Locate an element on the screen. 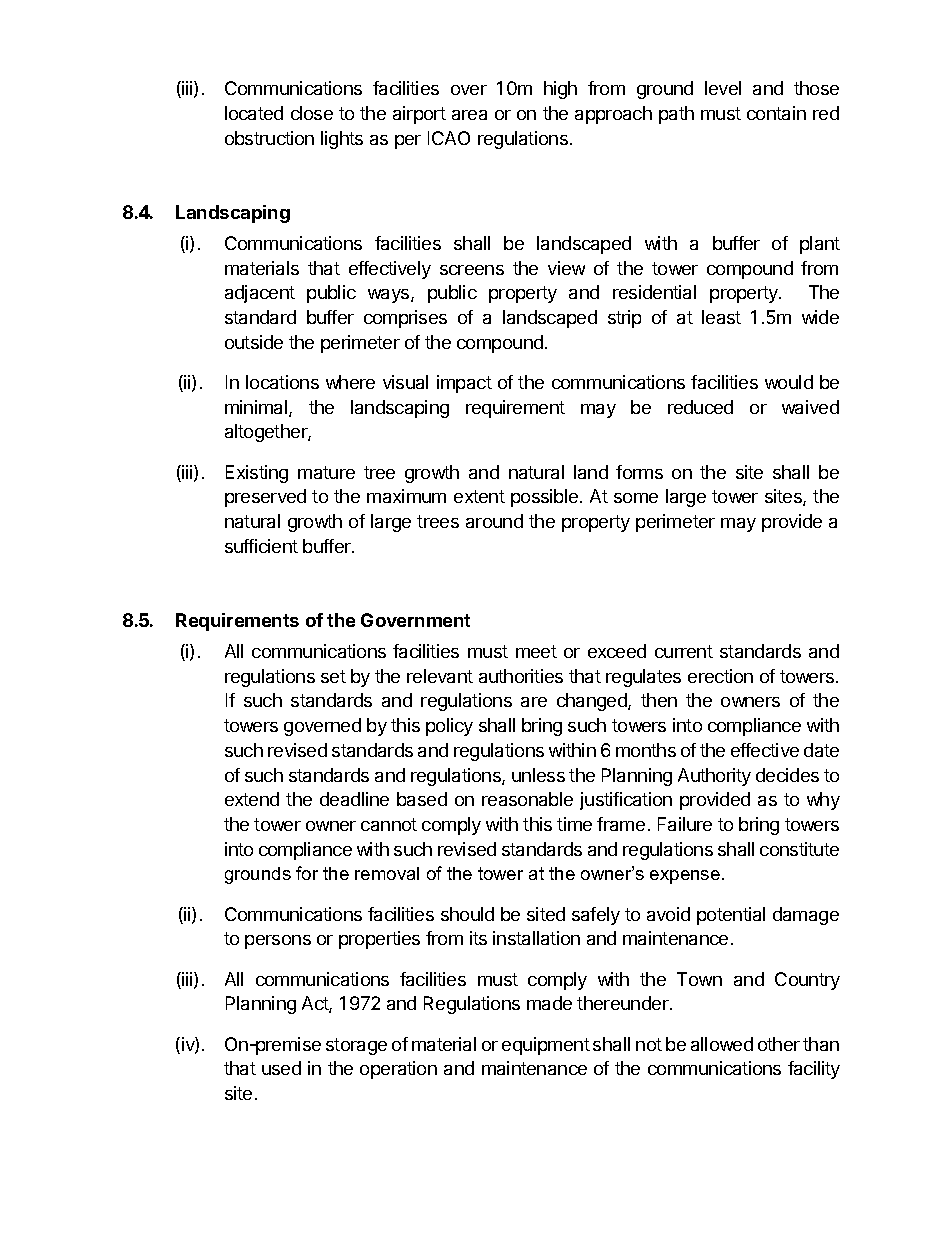 This screenshot has height=1233, width=952. unless is located at coordinates (538, 775).
